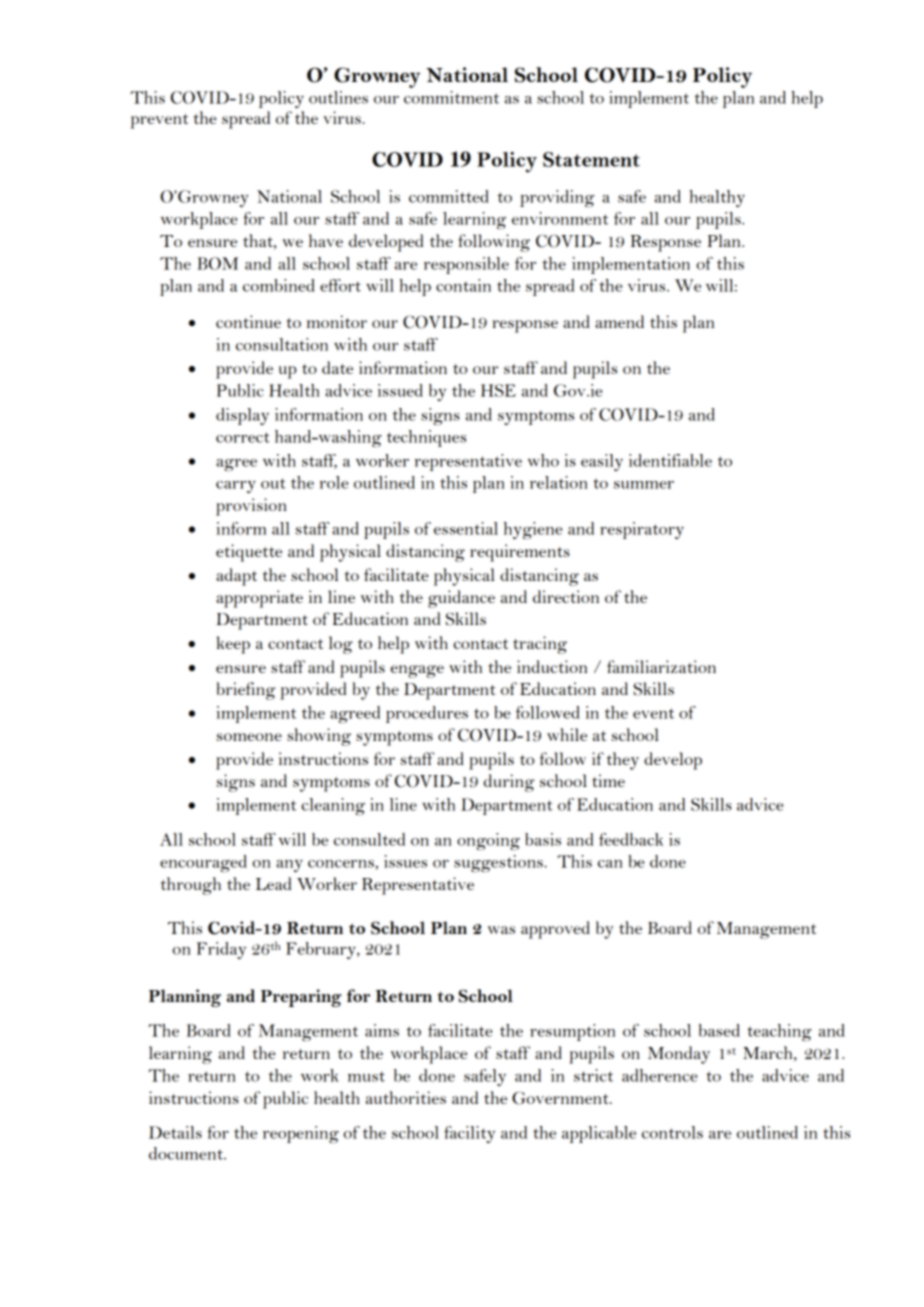 This image has height=1307, width=924. Describe the element at coordinates (326, 240) in the image. I see `have` at that location.
